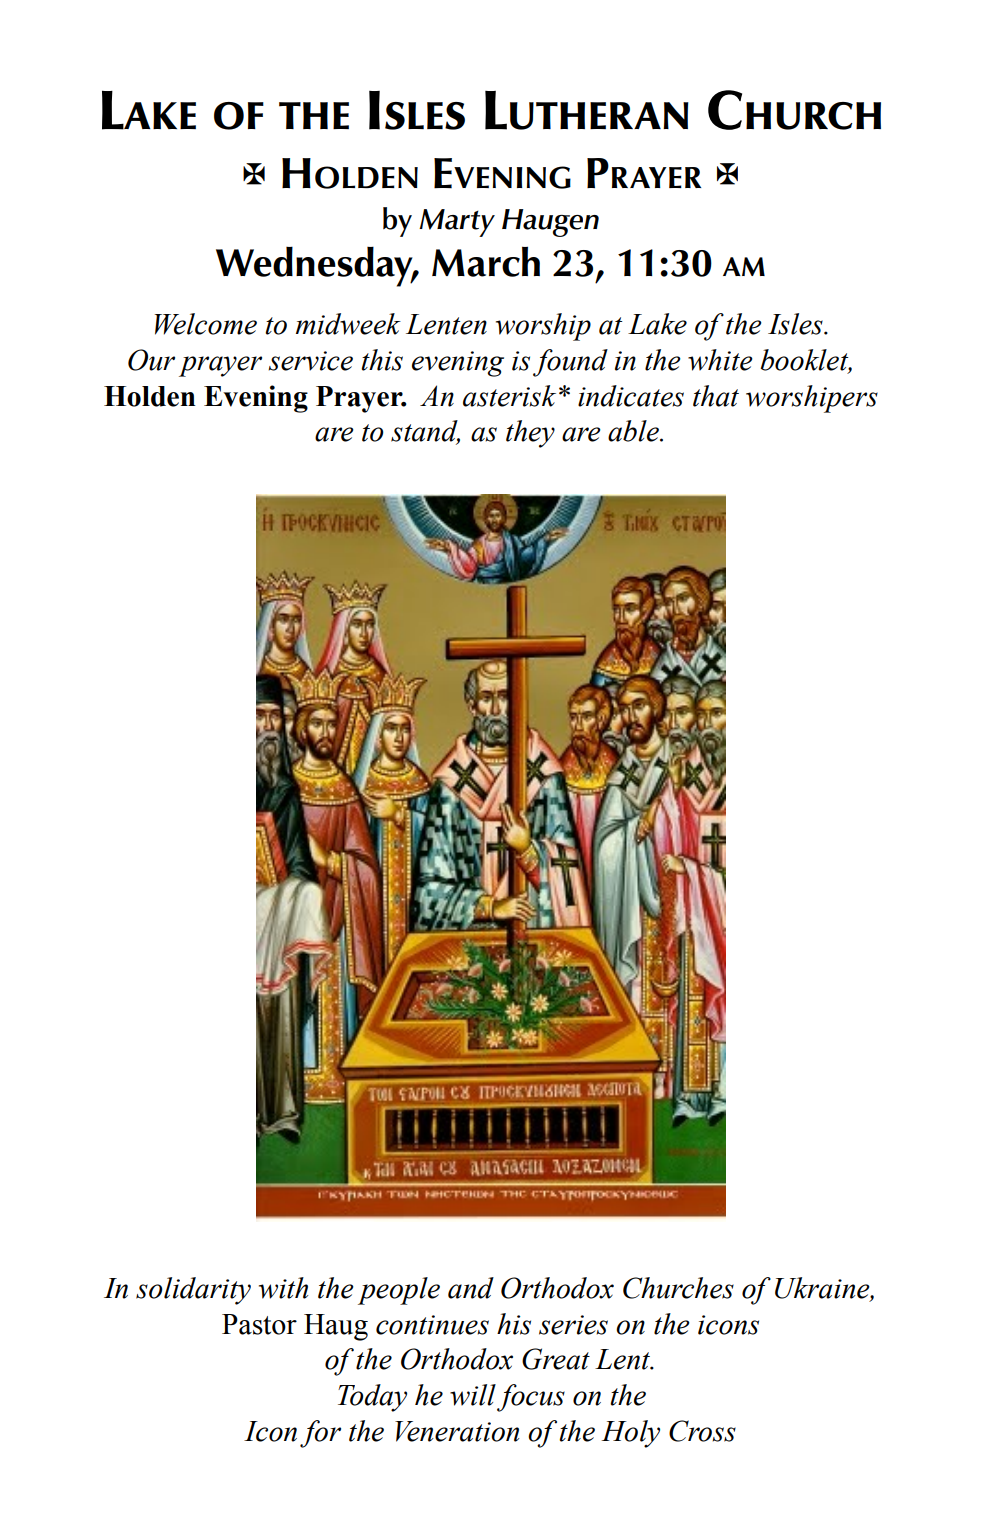  What do you see at coordinates (259, 1324) in the image?
I see `Pastor` at bounding box center [259, 1324].
